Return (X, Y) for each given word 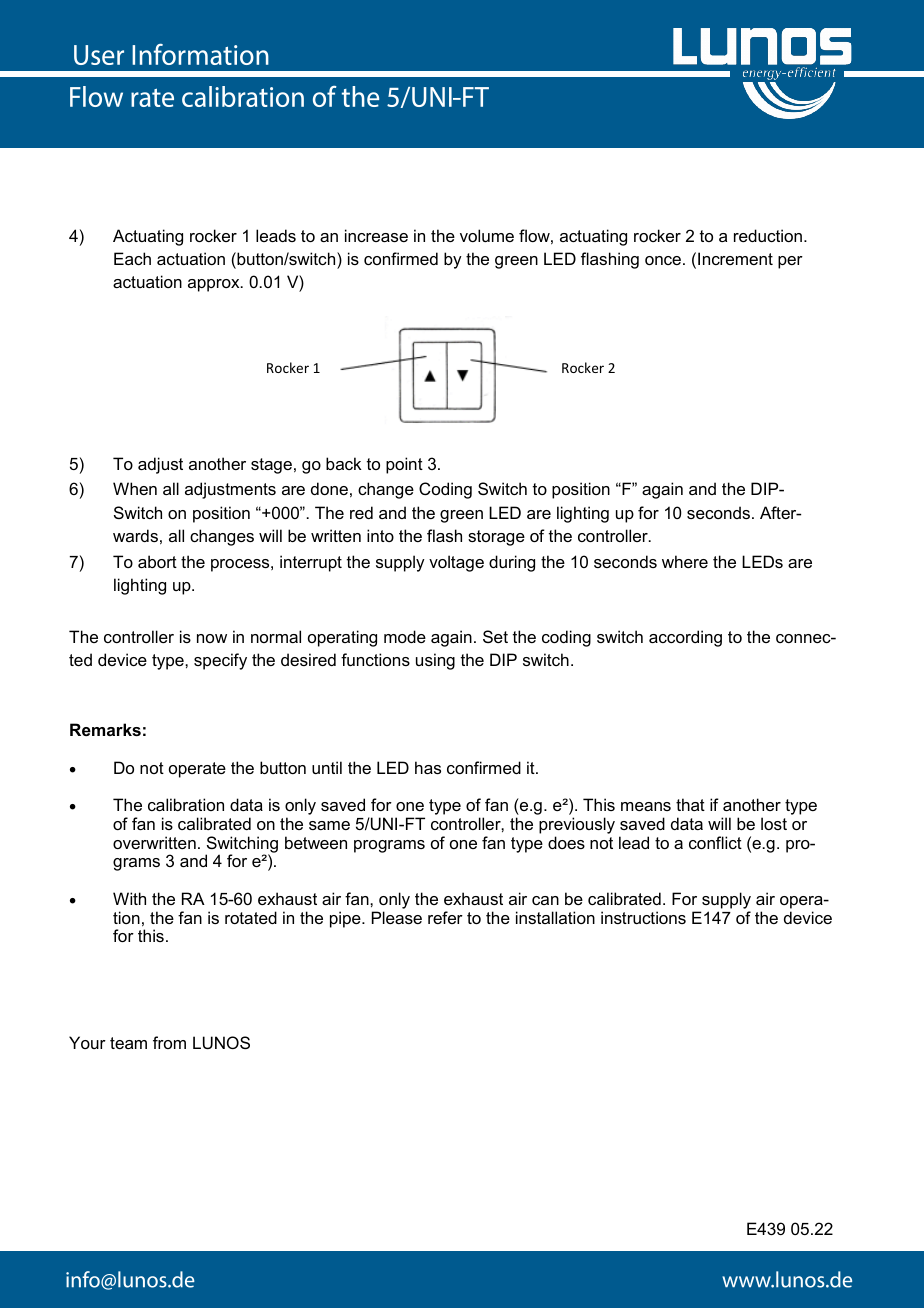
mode (405, 636)
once (664, 260)
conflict (715, 842)
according (685, 638)
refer (445, 917)
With (129, 898)
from (169, 1042)
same (329, 825)
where (685, 561)
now (212, 638)
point (404, 465)
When (135, 488)
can (545, 900)
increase (376, 235)
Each (132, 258)
